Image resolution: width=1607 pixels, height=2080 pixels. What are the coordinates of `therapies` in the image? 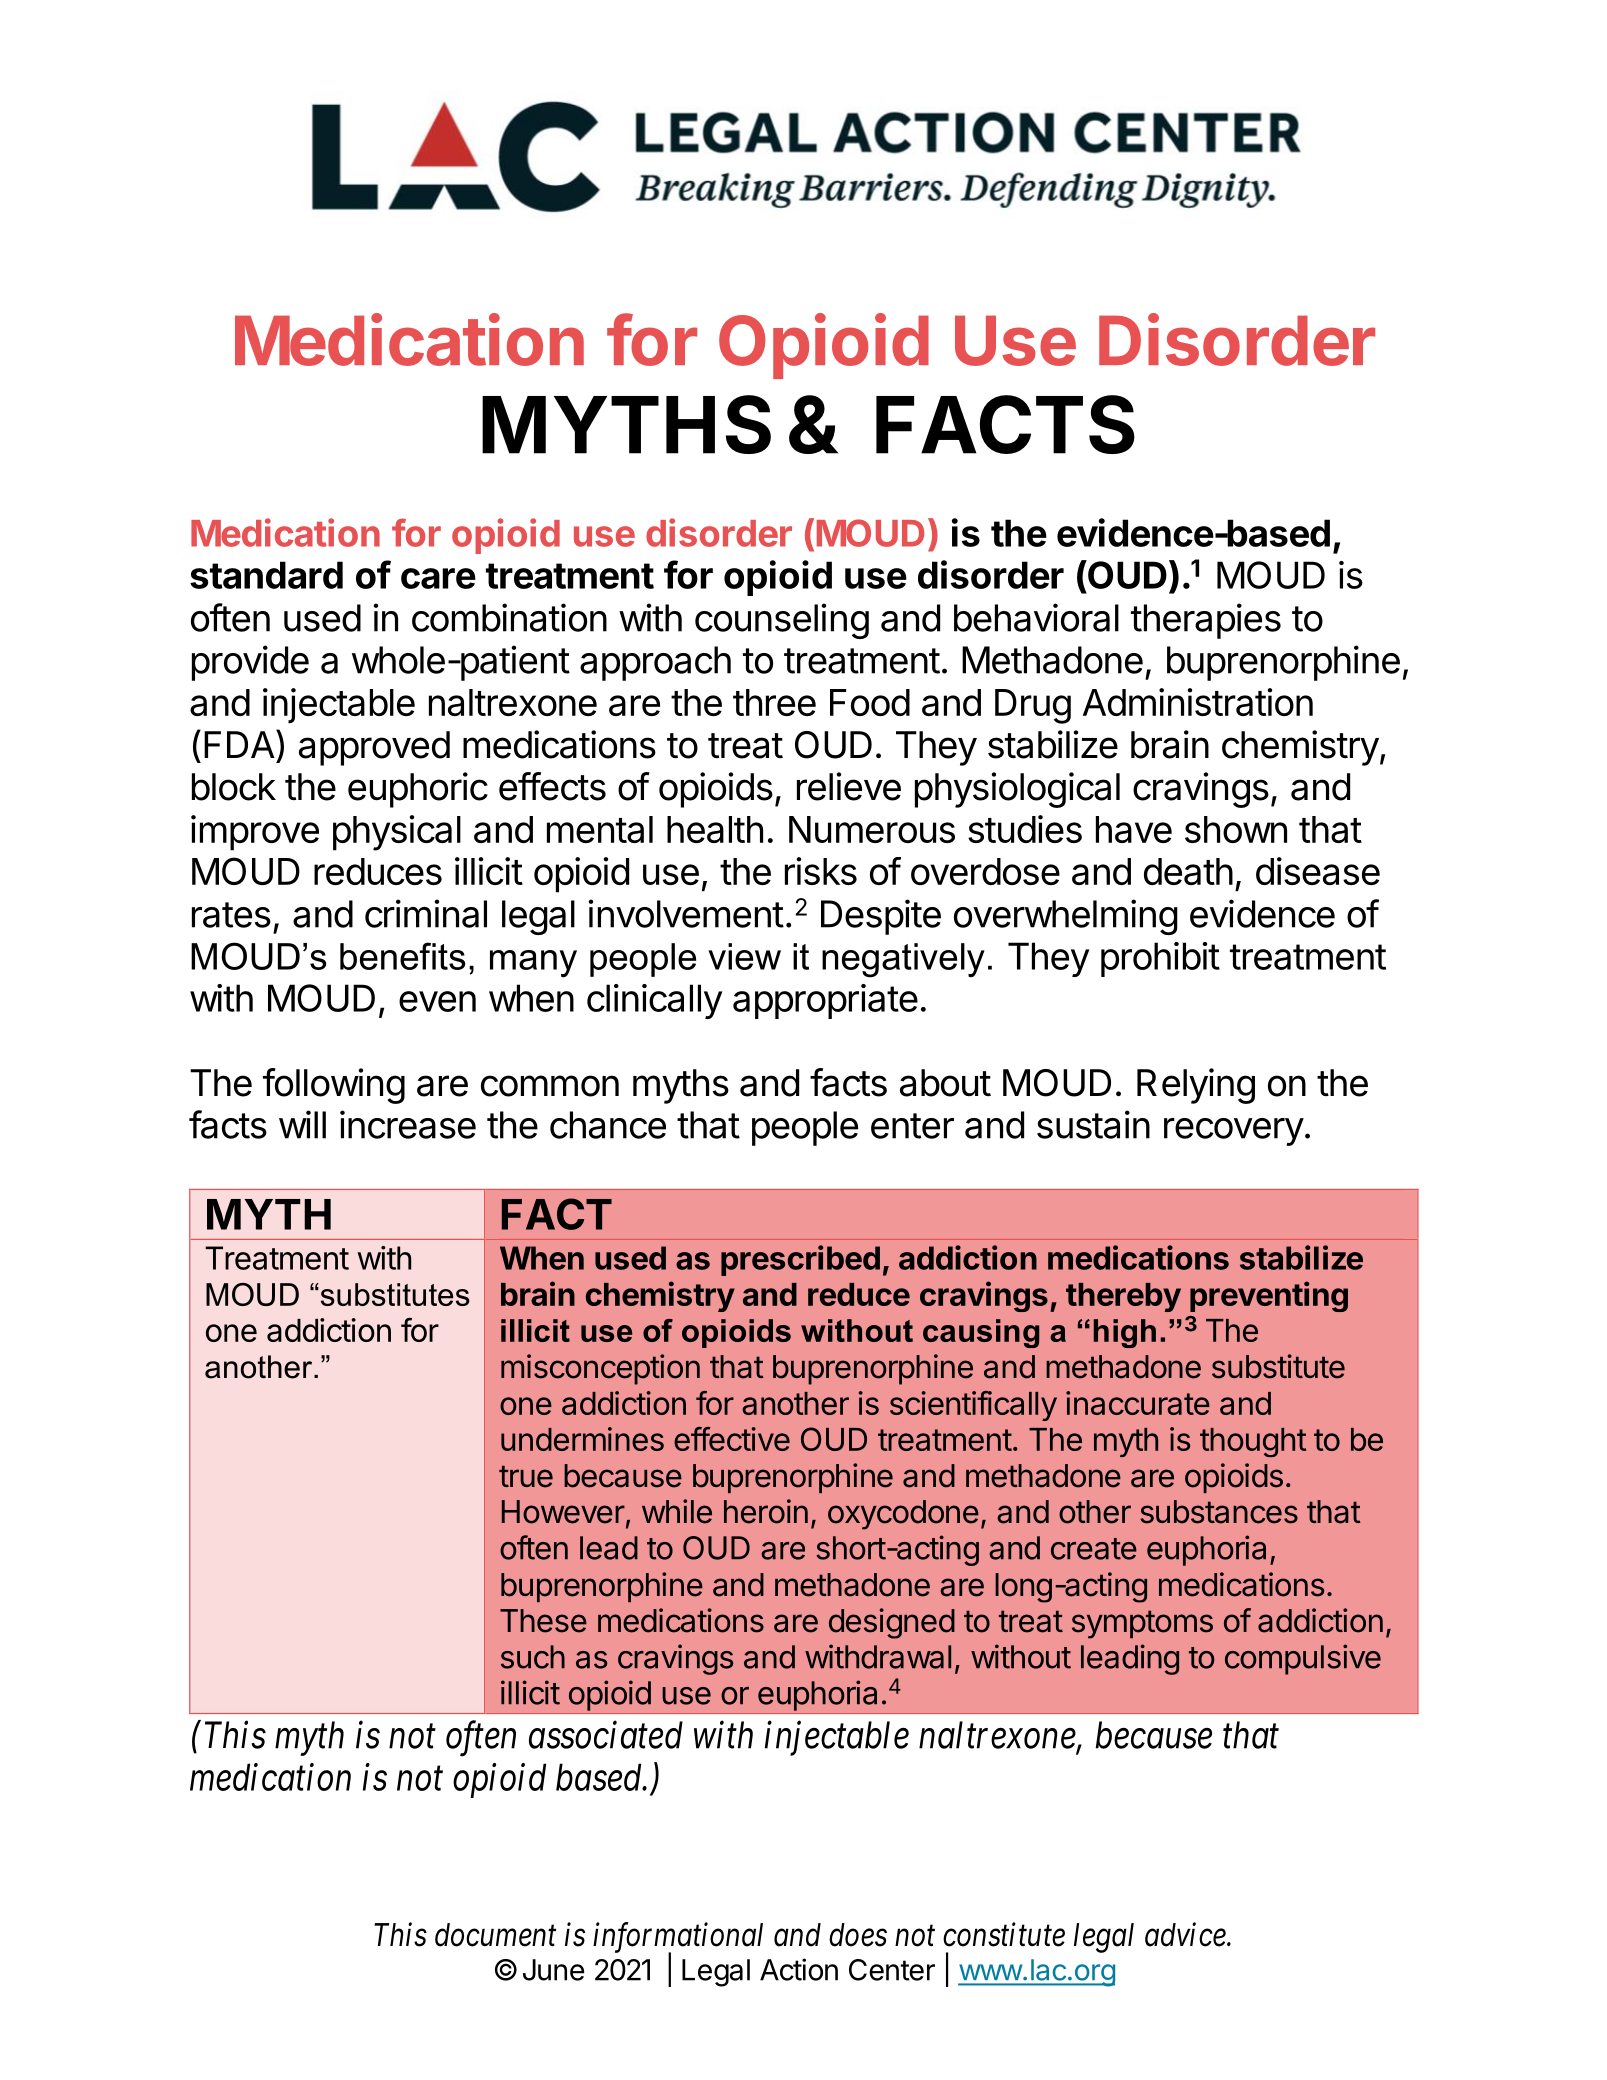 It's located at (1206, 621).
